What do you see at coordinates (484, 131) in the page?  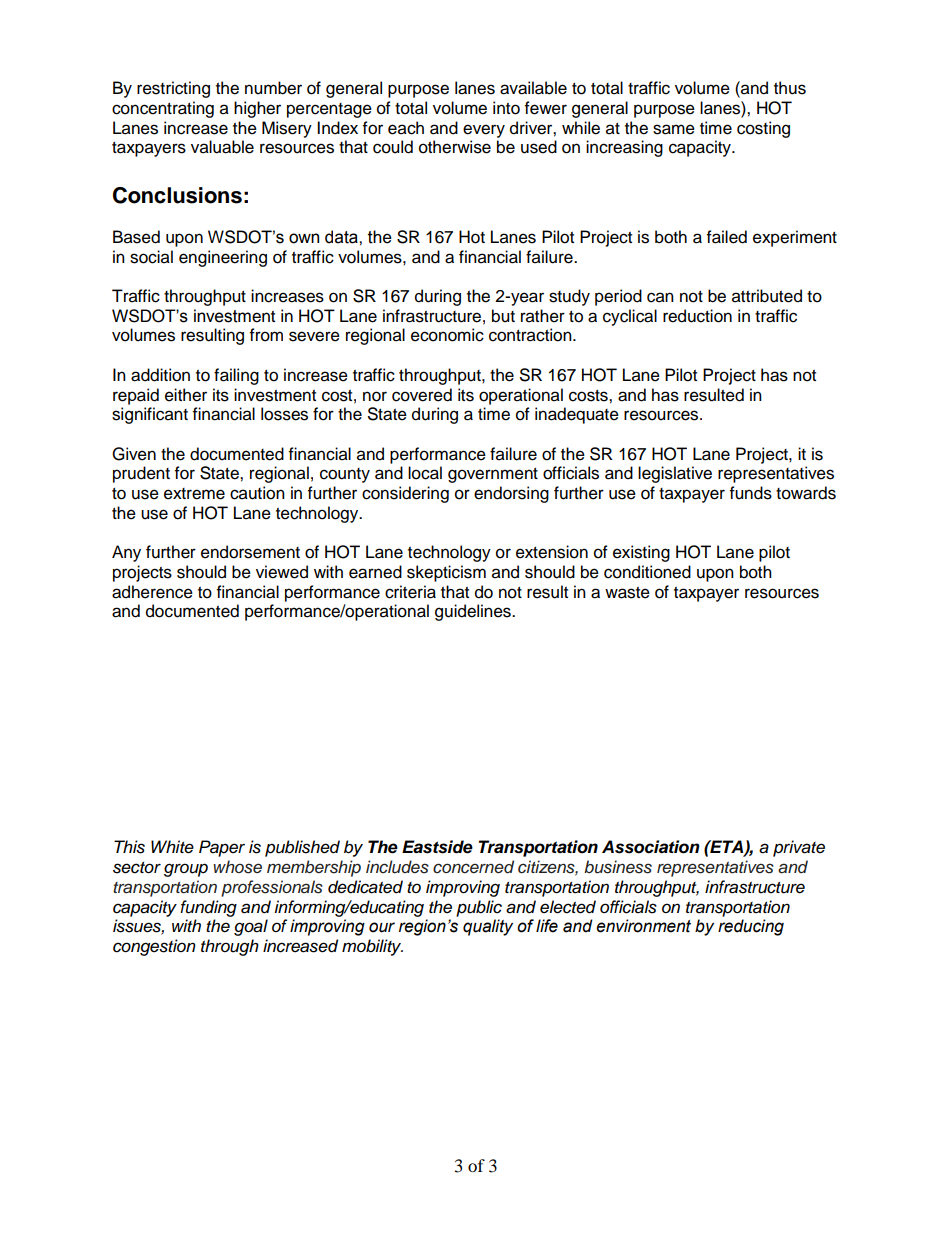 I see `every` at bounding box center [484, 131].
